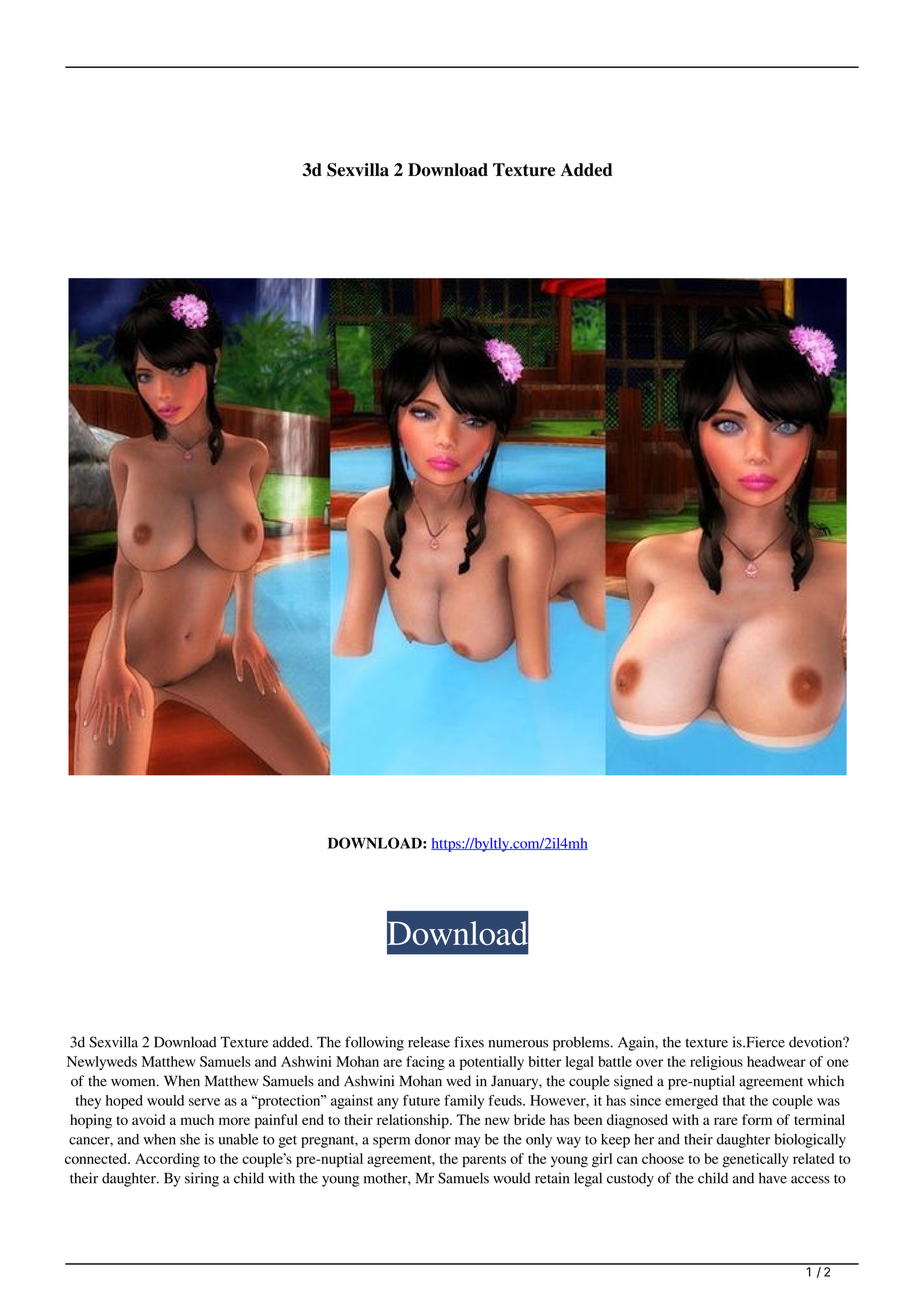  I want to click on she, so click(190, 1139).
